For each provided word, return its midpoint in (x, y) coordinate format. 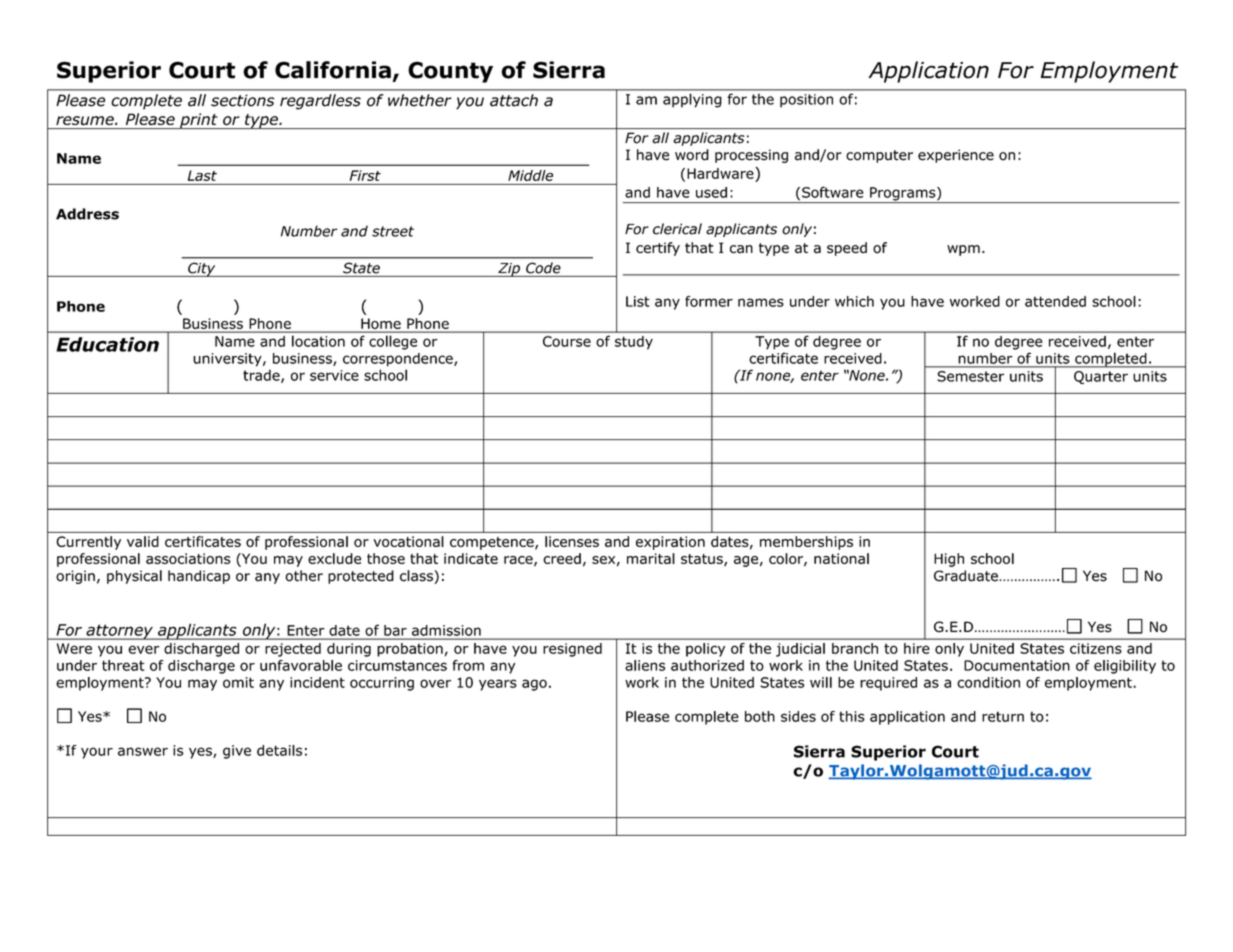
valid (143, 541)
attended (1055, 301)
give (237, 752)
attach (514, 100)
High (949, 560)
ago (534, 685)
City (202, 269)
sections (242, 100)
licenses (572, 541)
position (806, 101)
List (638, 301)
